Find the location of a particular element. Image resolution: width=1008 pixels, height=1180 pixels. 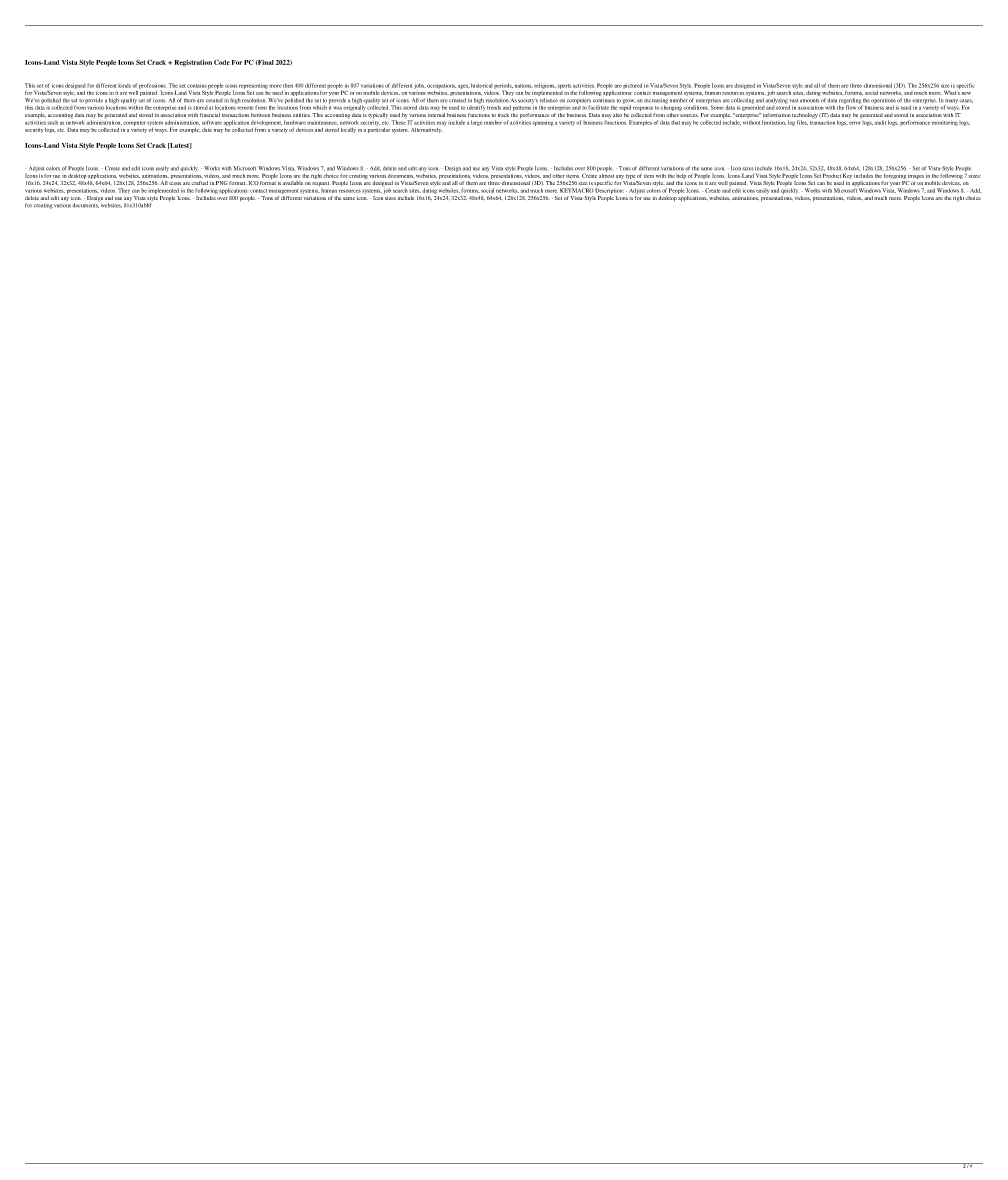

available is located at coordinates (293, 183).
